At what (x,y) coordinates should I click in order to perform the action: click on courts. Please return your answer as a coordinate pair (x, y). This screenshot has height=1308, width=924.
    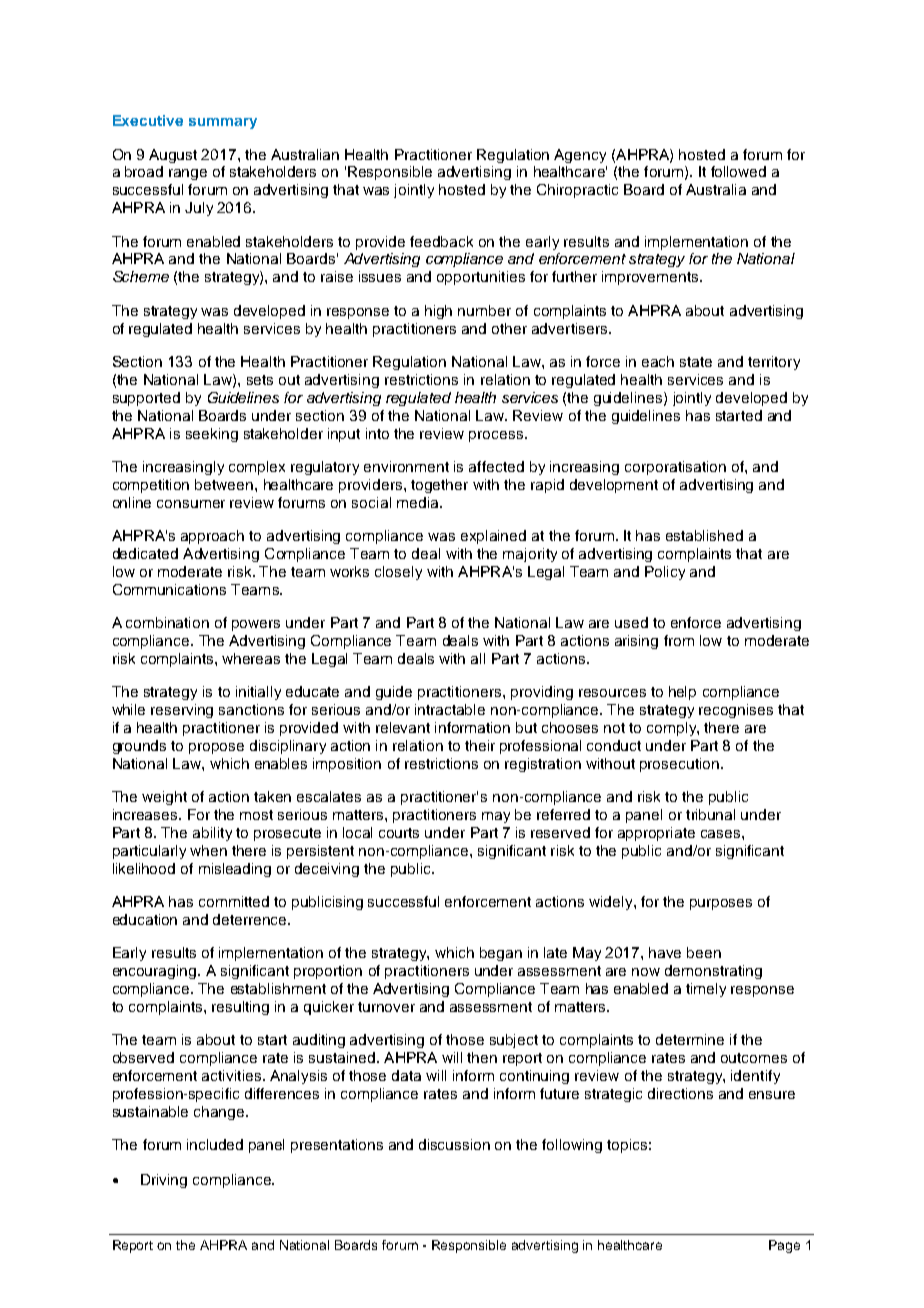
    Looking at the image, I should click on (399, 833).
